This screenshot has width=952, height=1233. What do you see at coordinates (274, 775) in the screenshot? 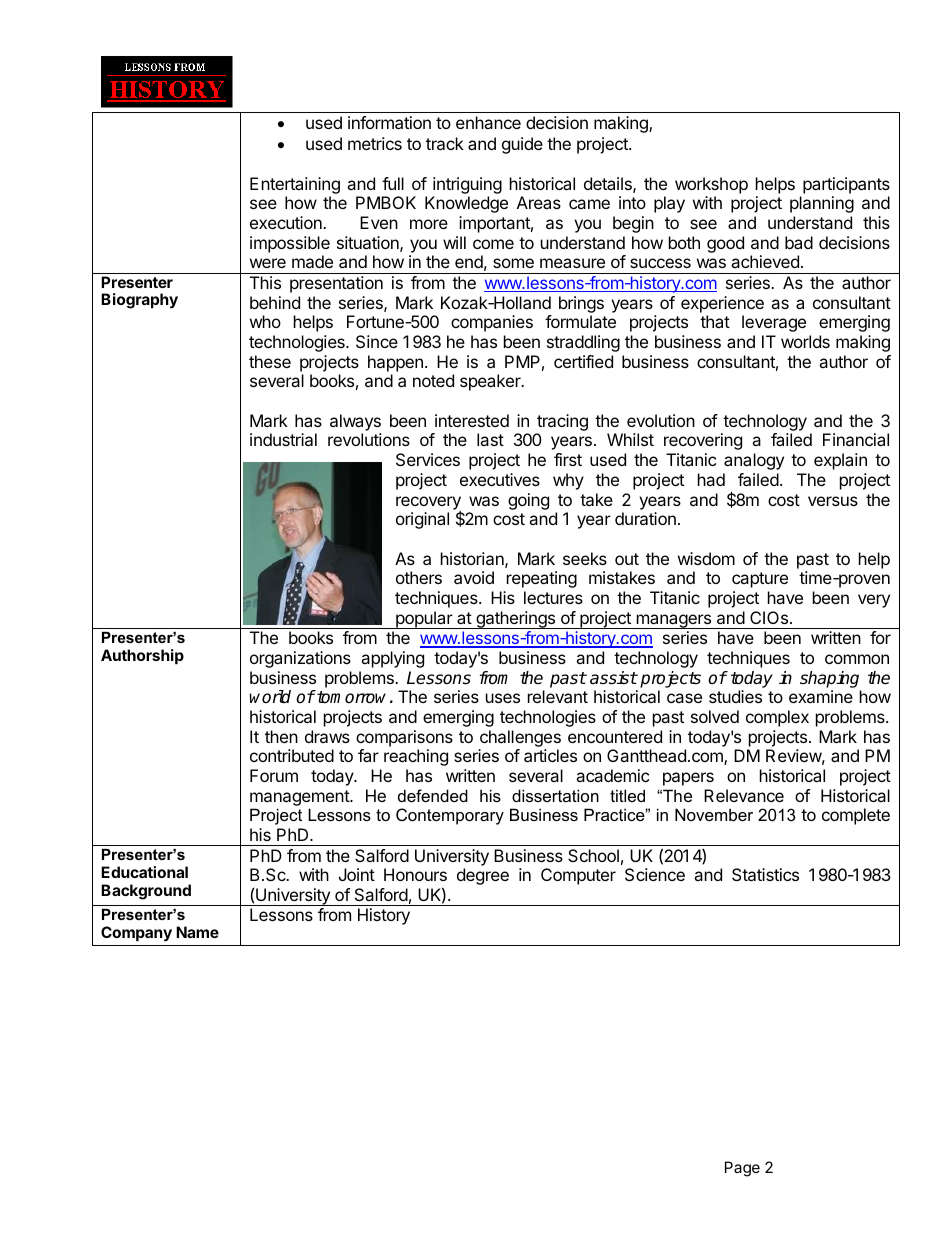
I see `Forum` at bounding box center [274, 775].
